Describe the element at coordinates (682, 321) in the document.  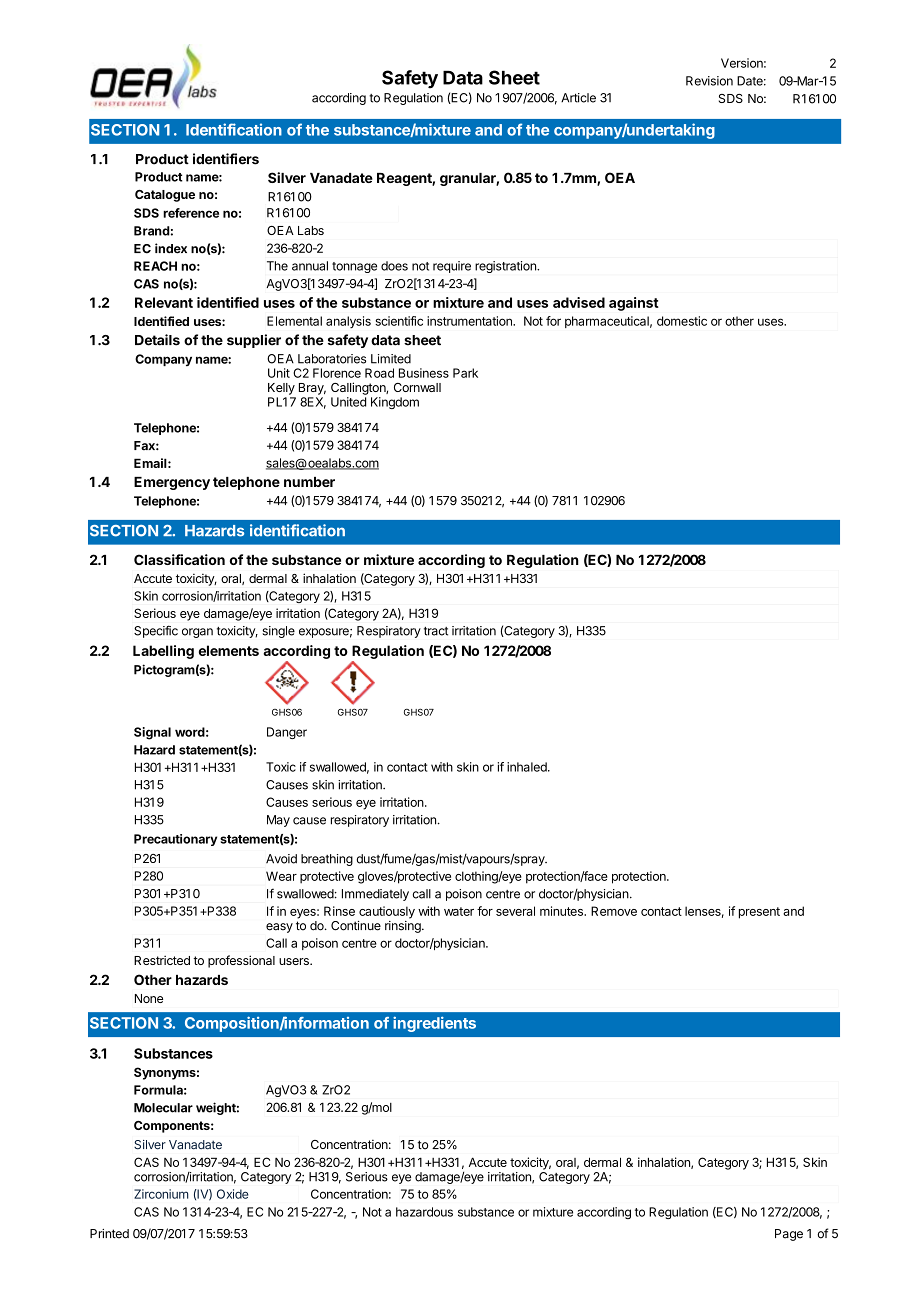
I see `domestic` at that location.
